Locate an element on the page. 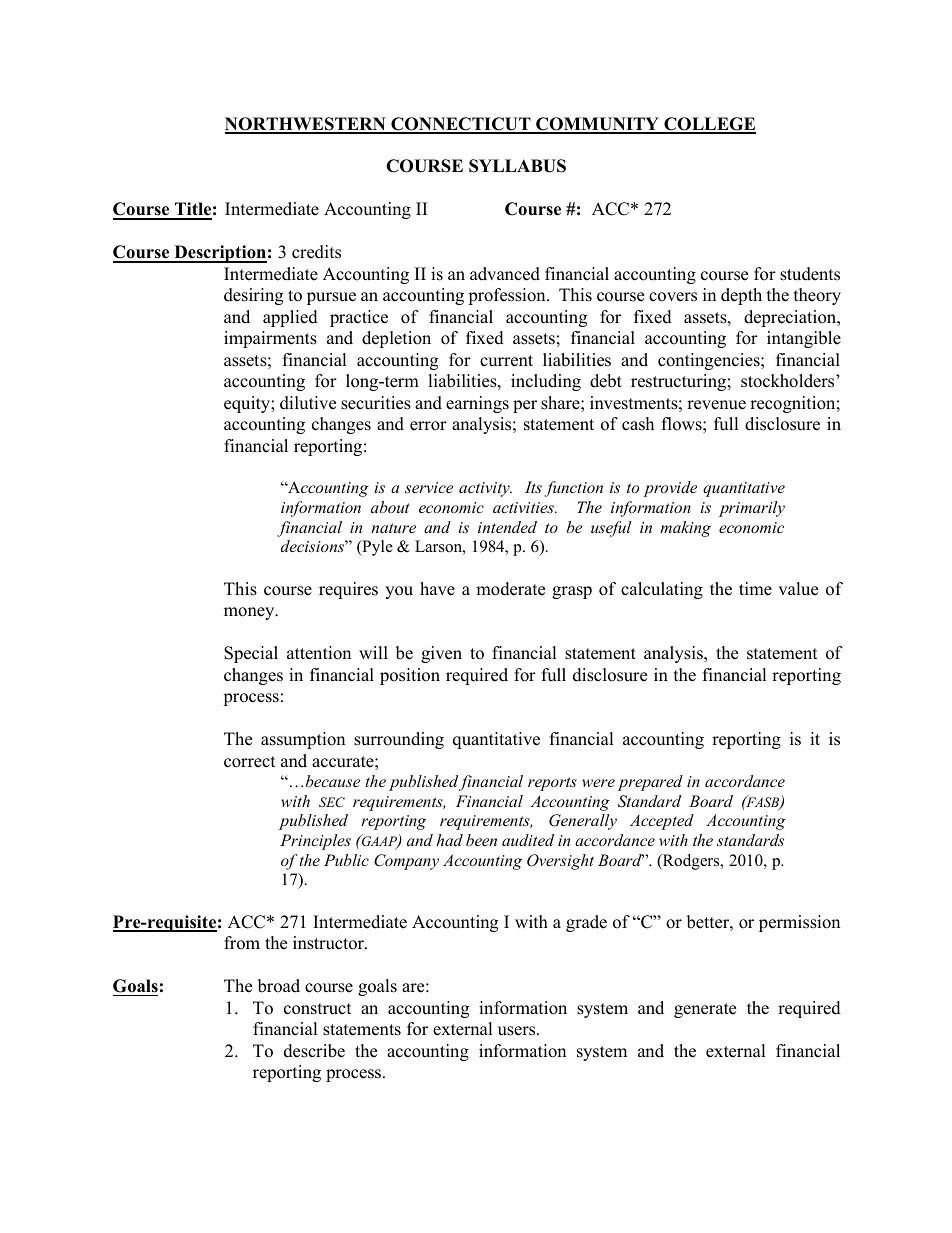 This page has width=952, height=1233. NORTHWESTERN is located at coordinates (306, 125).
